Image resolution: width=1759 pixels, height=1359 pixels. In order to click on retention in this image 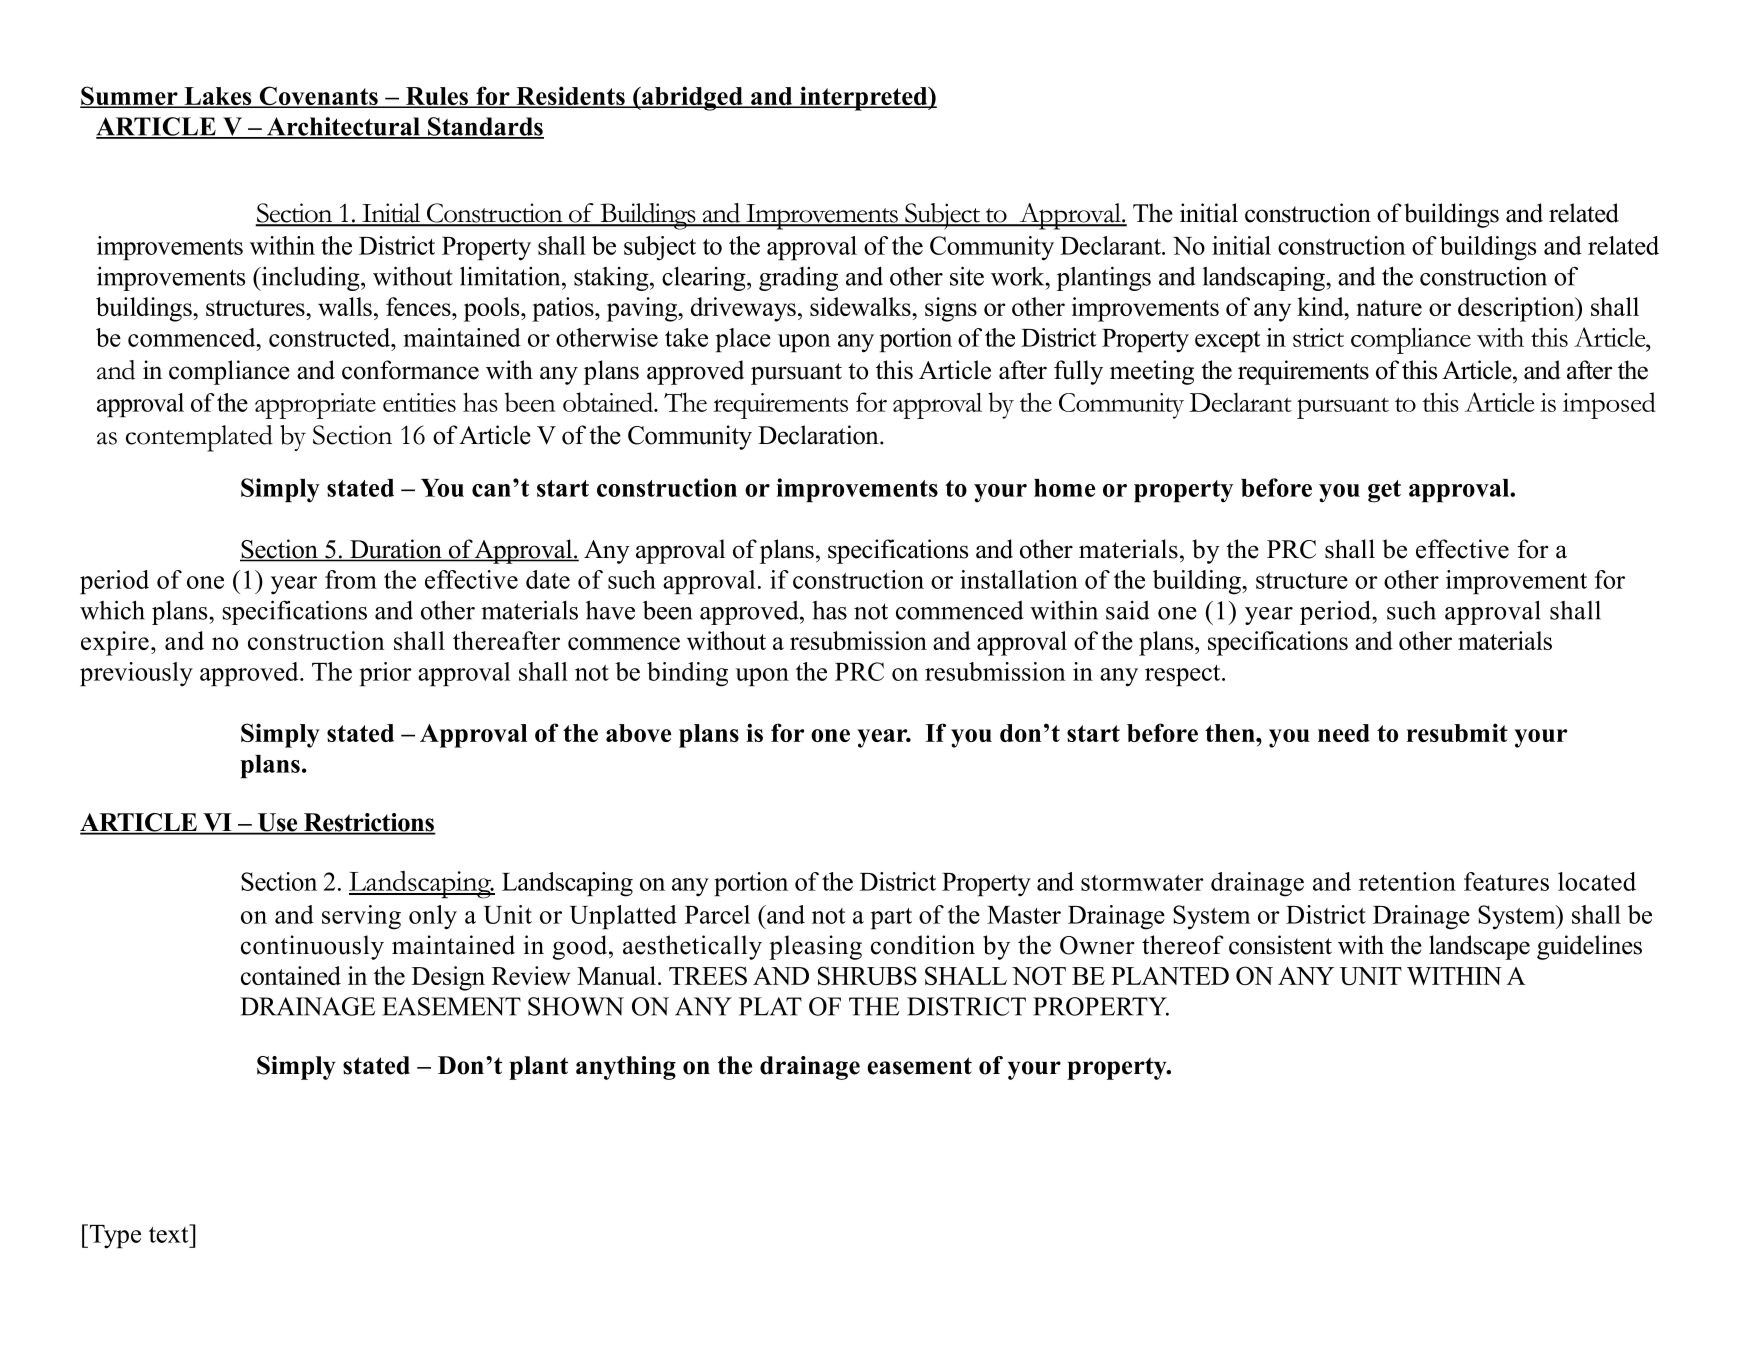, I will do `click(1407, 881)`.
